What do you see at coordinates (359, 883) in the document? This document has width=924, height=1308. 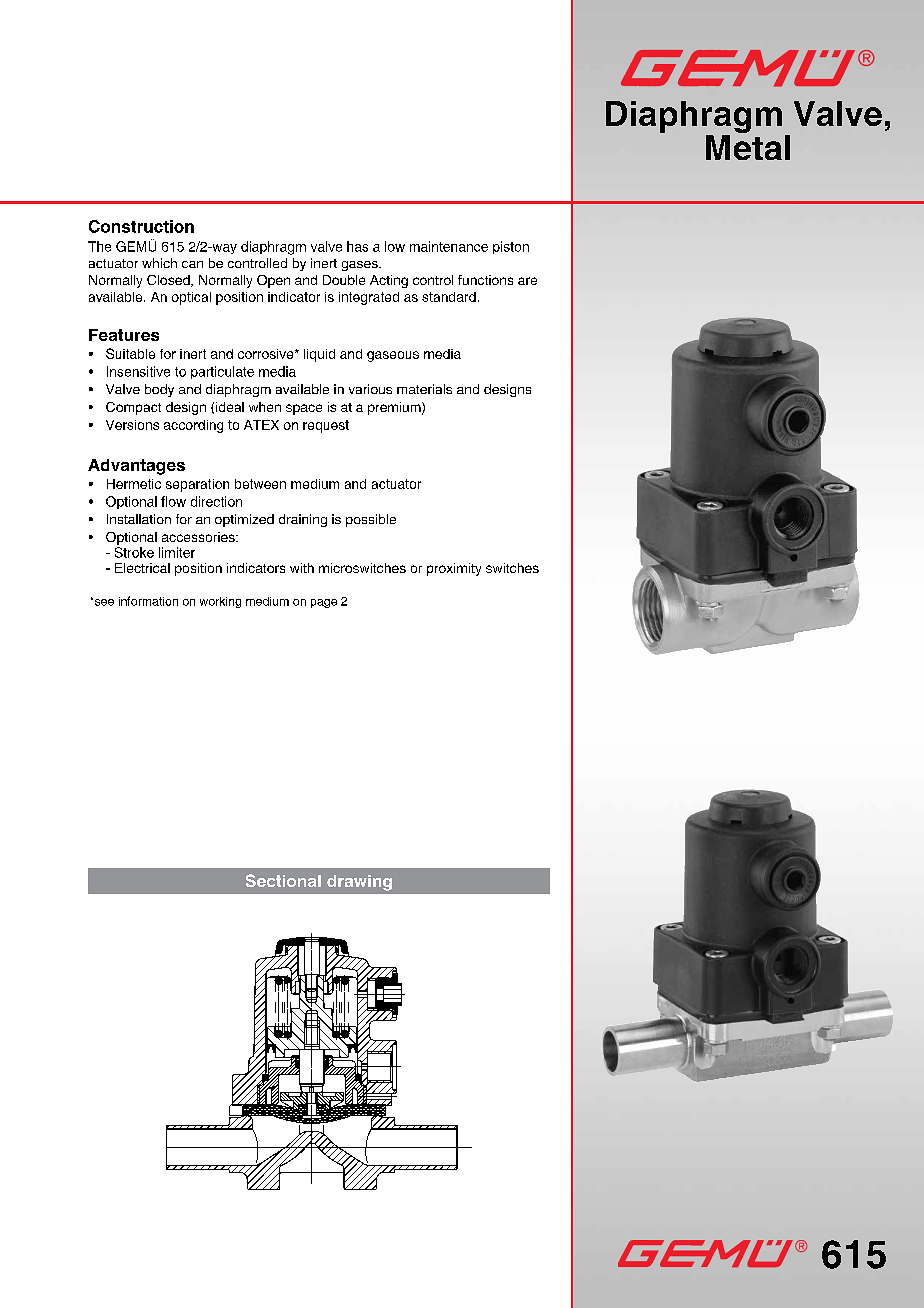 I see `drawing` at bounding box center [359, 883].
